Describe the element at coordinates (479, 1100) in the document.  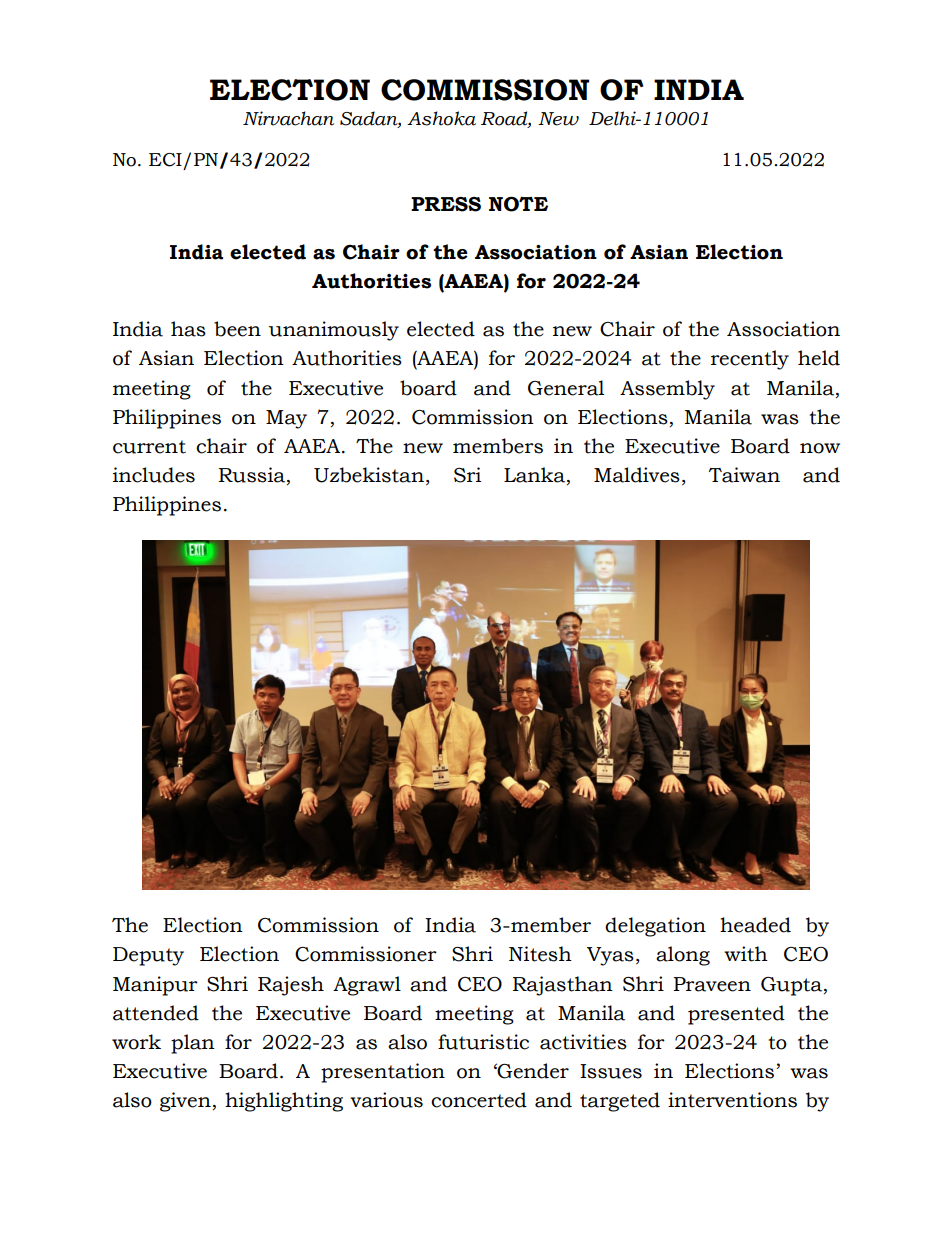
I see `concerted` at that location.
